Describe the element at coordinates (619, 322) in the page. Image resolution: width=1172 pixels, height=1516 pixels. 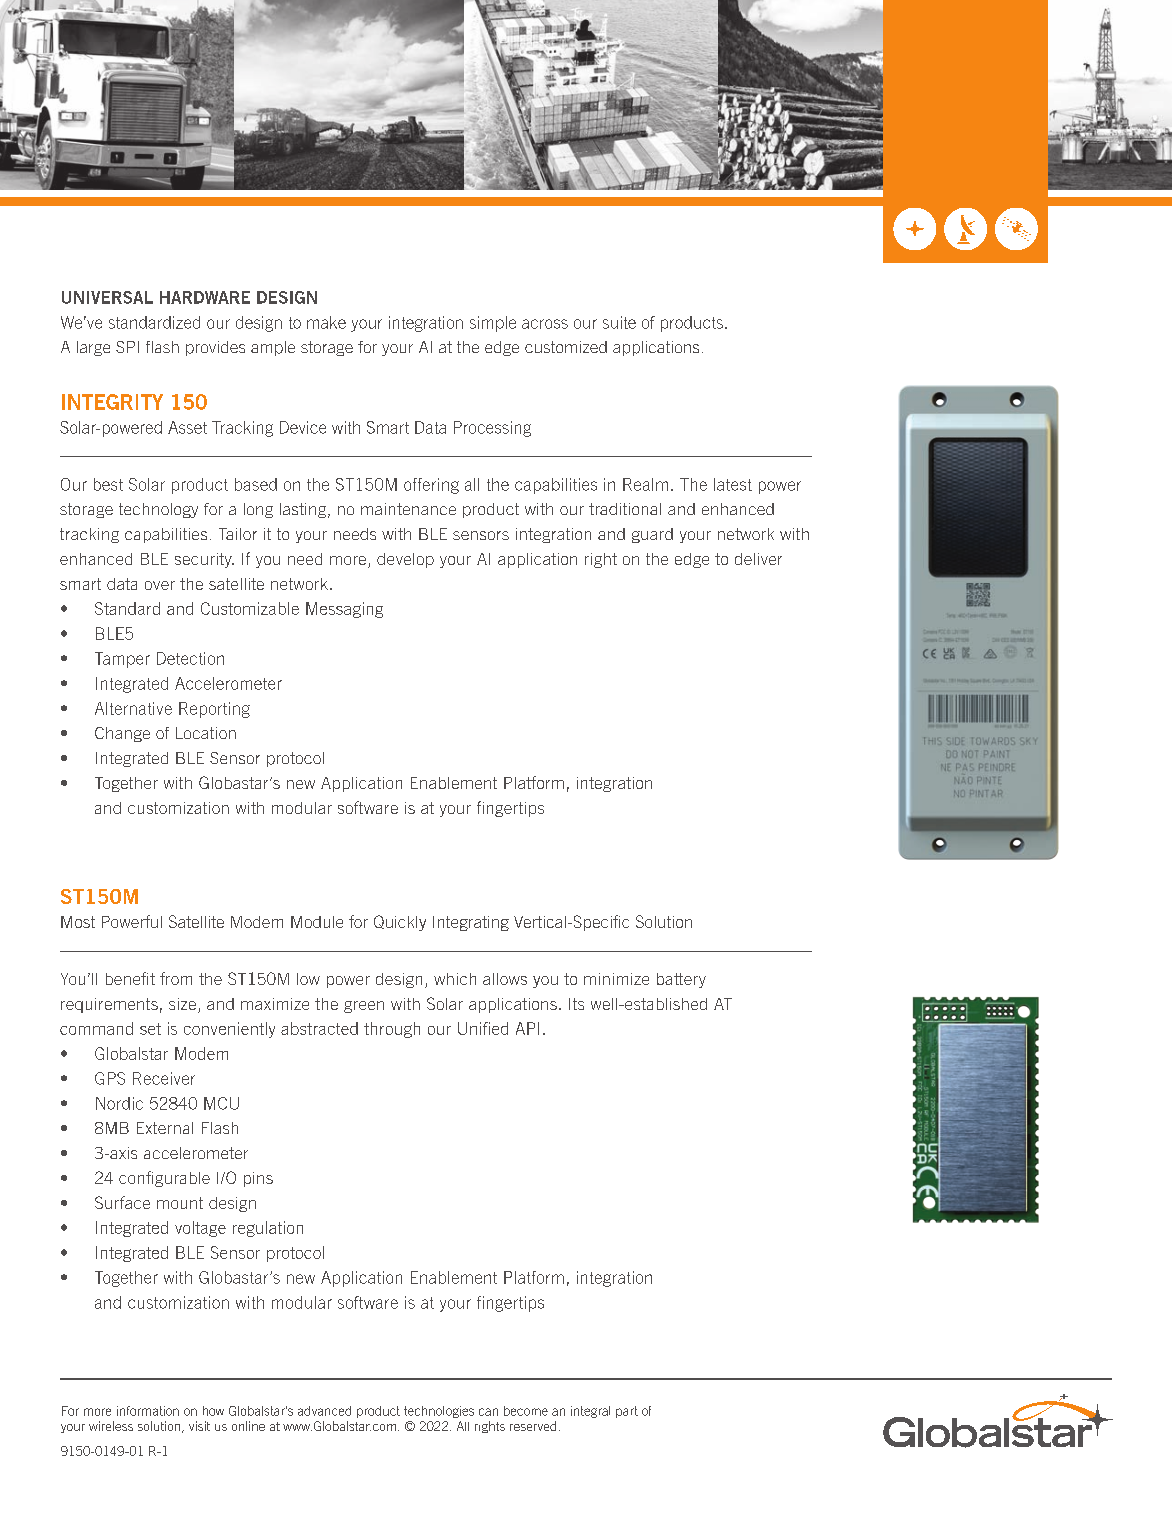
I see `suite` at that location.
